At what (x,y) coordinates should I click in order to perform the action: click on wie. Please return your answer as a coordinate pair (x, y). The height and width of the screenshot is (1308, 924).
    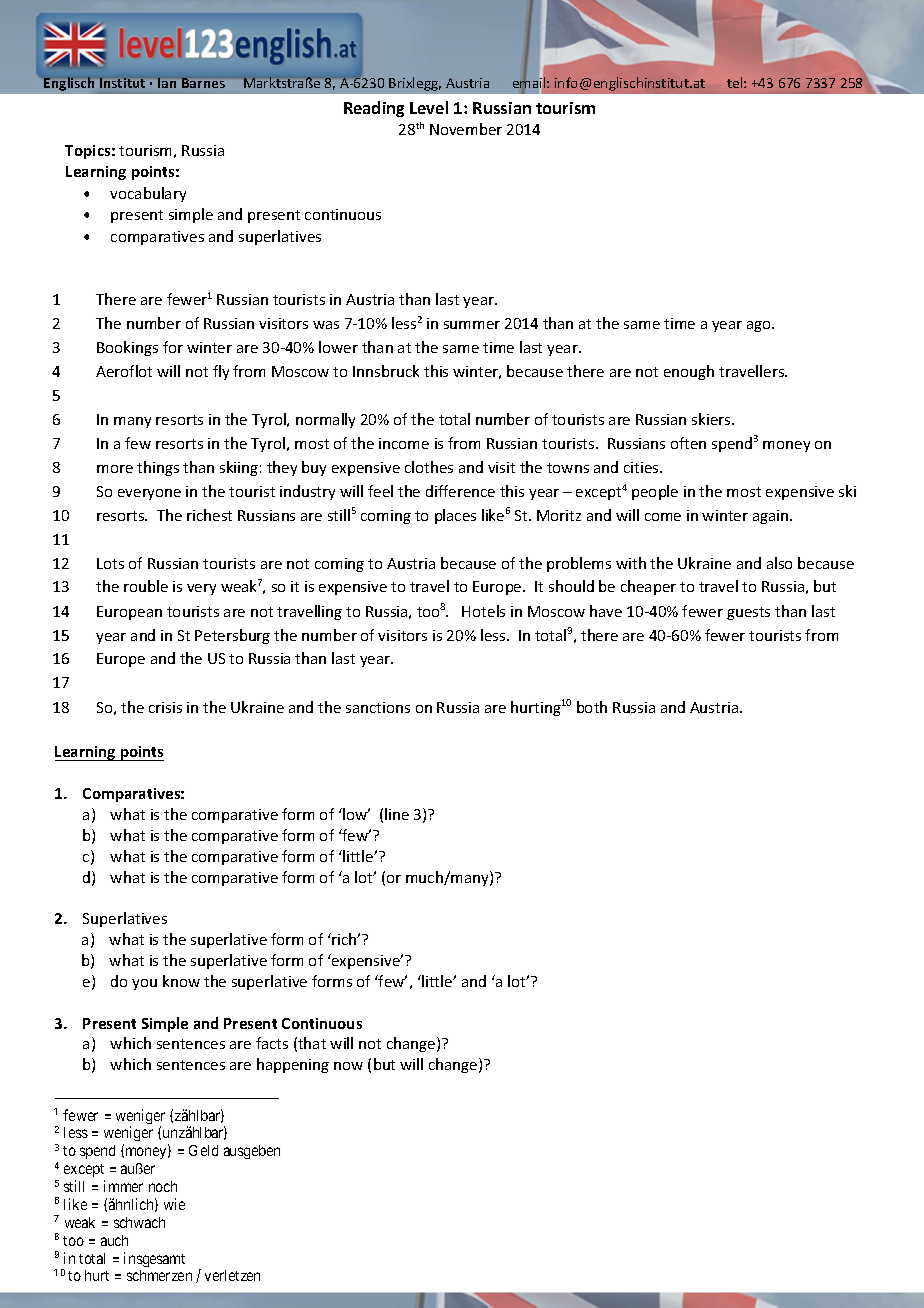
    Looking at the image, I should click on (174, 1204).
